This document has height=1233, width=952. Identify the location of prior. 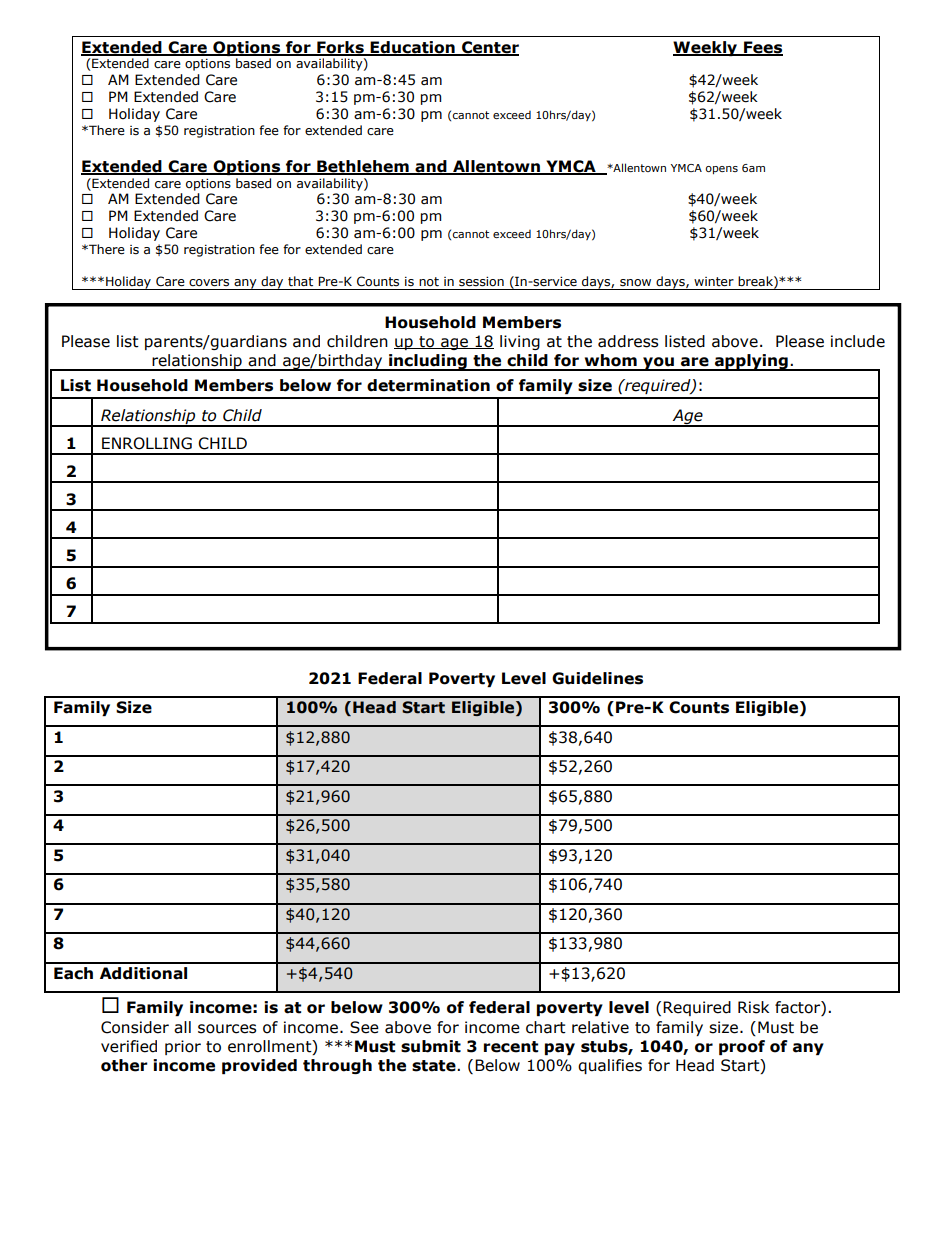
(183, 1047).
